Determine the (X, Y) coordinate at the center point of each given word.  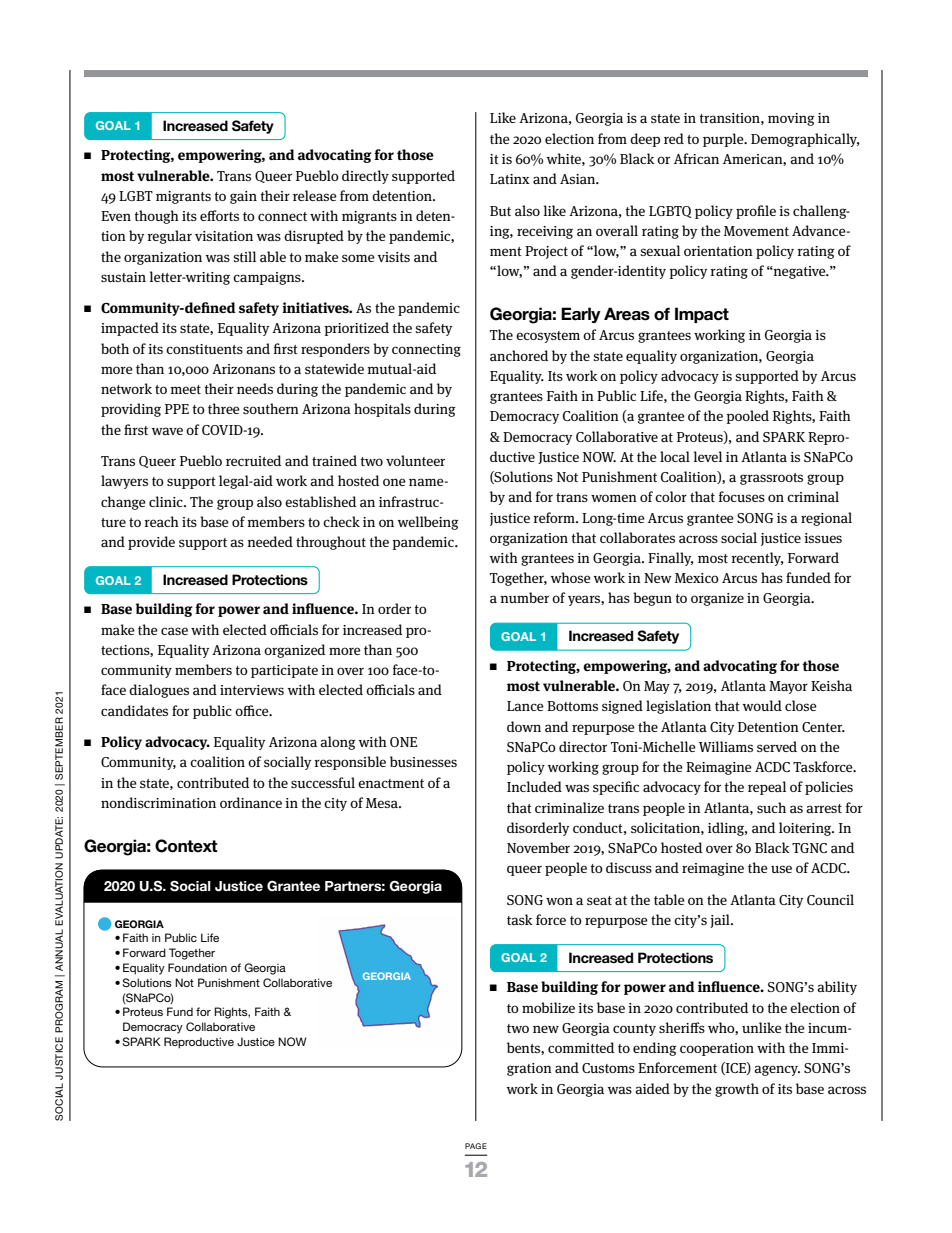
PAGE (476, 1146)
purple (724, 140)
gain (243, 197)
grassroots (771, 479)
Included (534, 786)
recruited (253, 460)
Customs (608, 1068)
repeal (767, 788)
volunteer (415, 460)
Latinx (510, 179)
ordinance (251, 802)
